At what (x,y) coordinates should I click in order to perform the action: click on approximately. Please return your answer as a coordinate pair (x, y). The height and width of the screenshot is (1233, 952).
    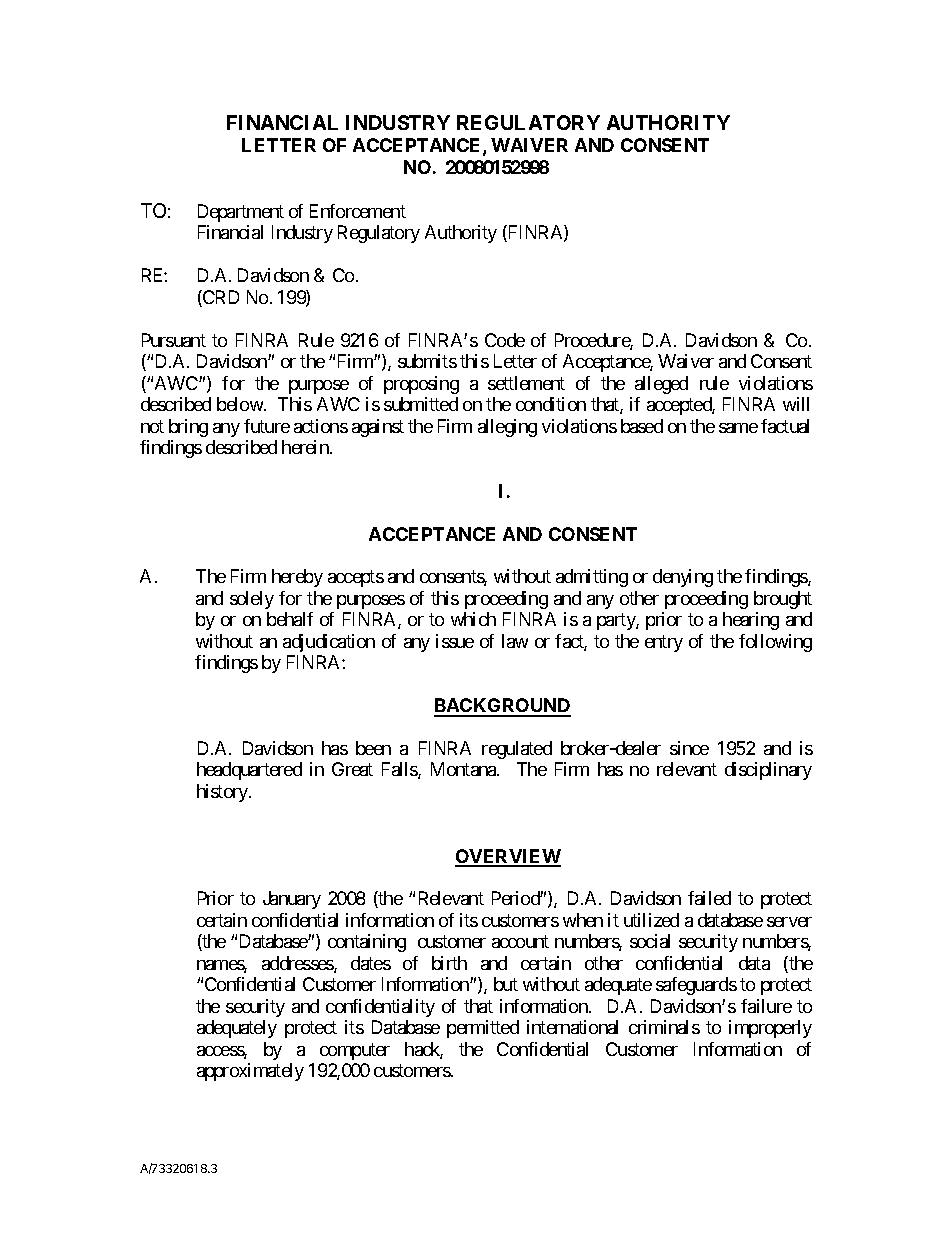
    Looking at the image, I should click on (250, 1072).
